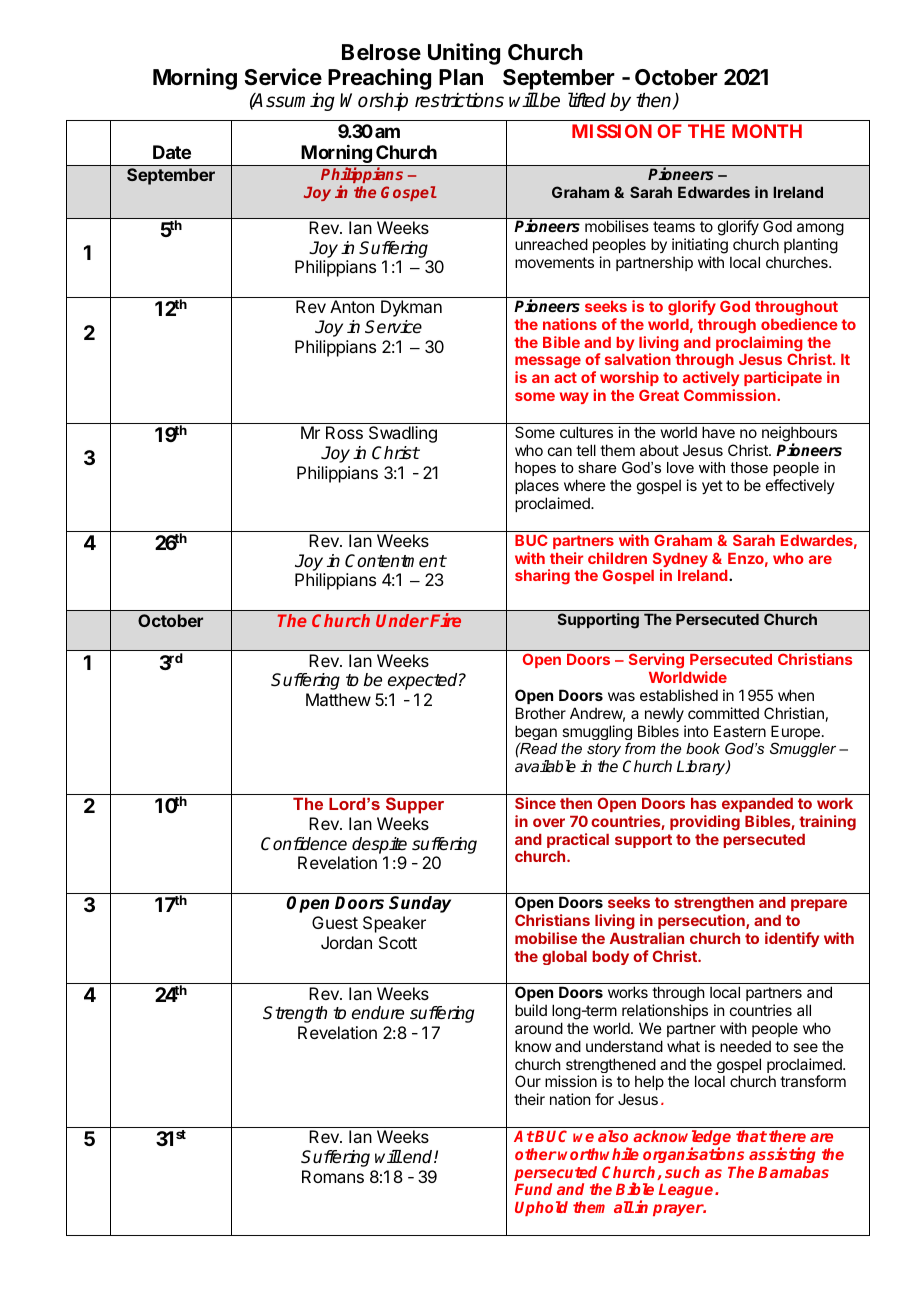  What do you see at coordinates (333, 1176) in the page?
I see `Romans` at bounding box center [333, 1176].
